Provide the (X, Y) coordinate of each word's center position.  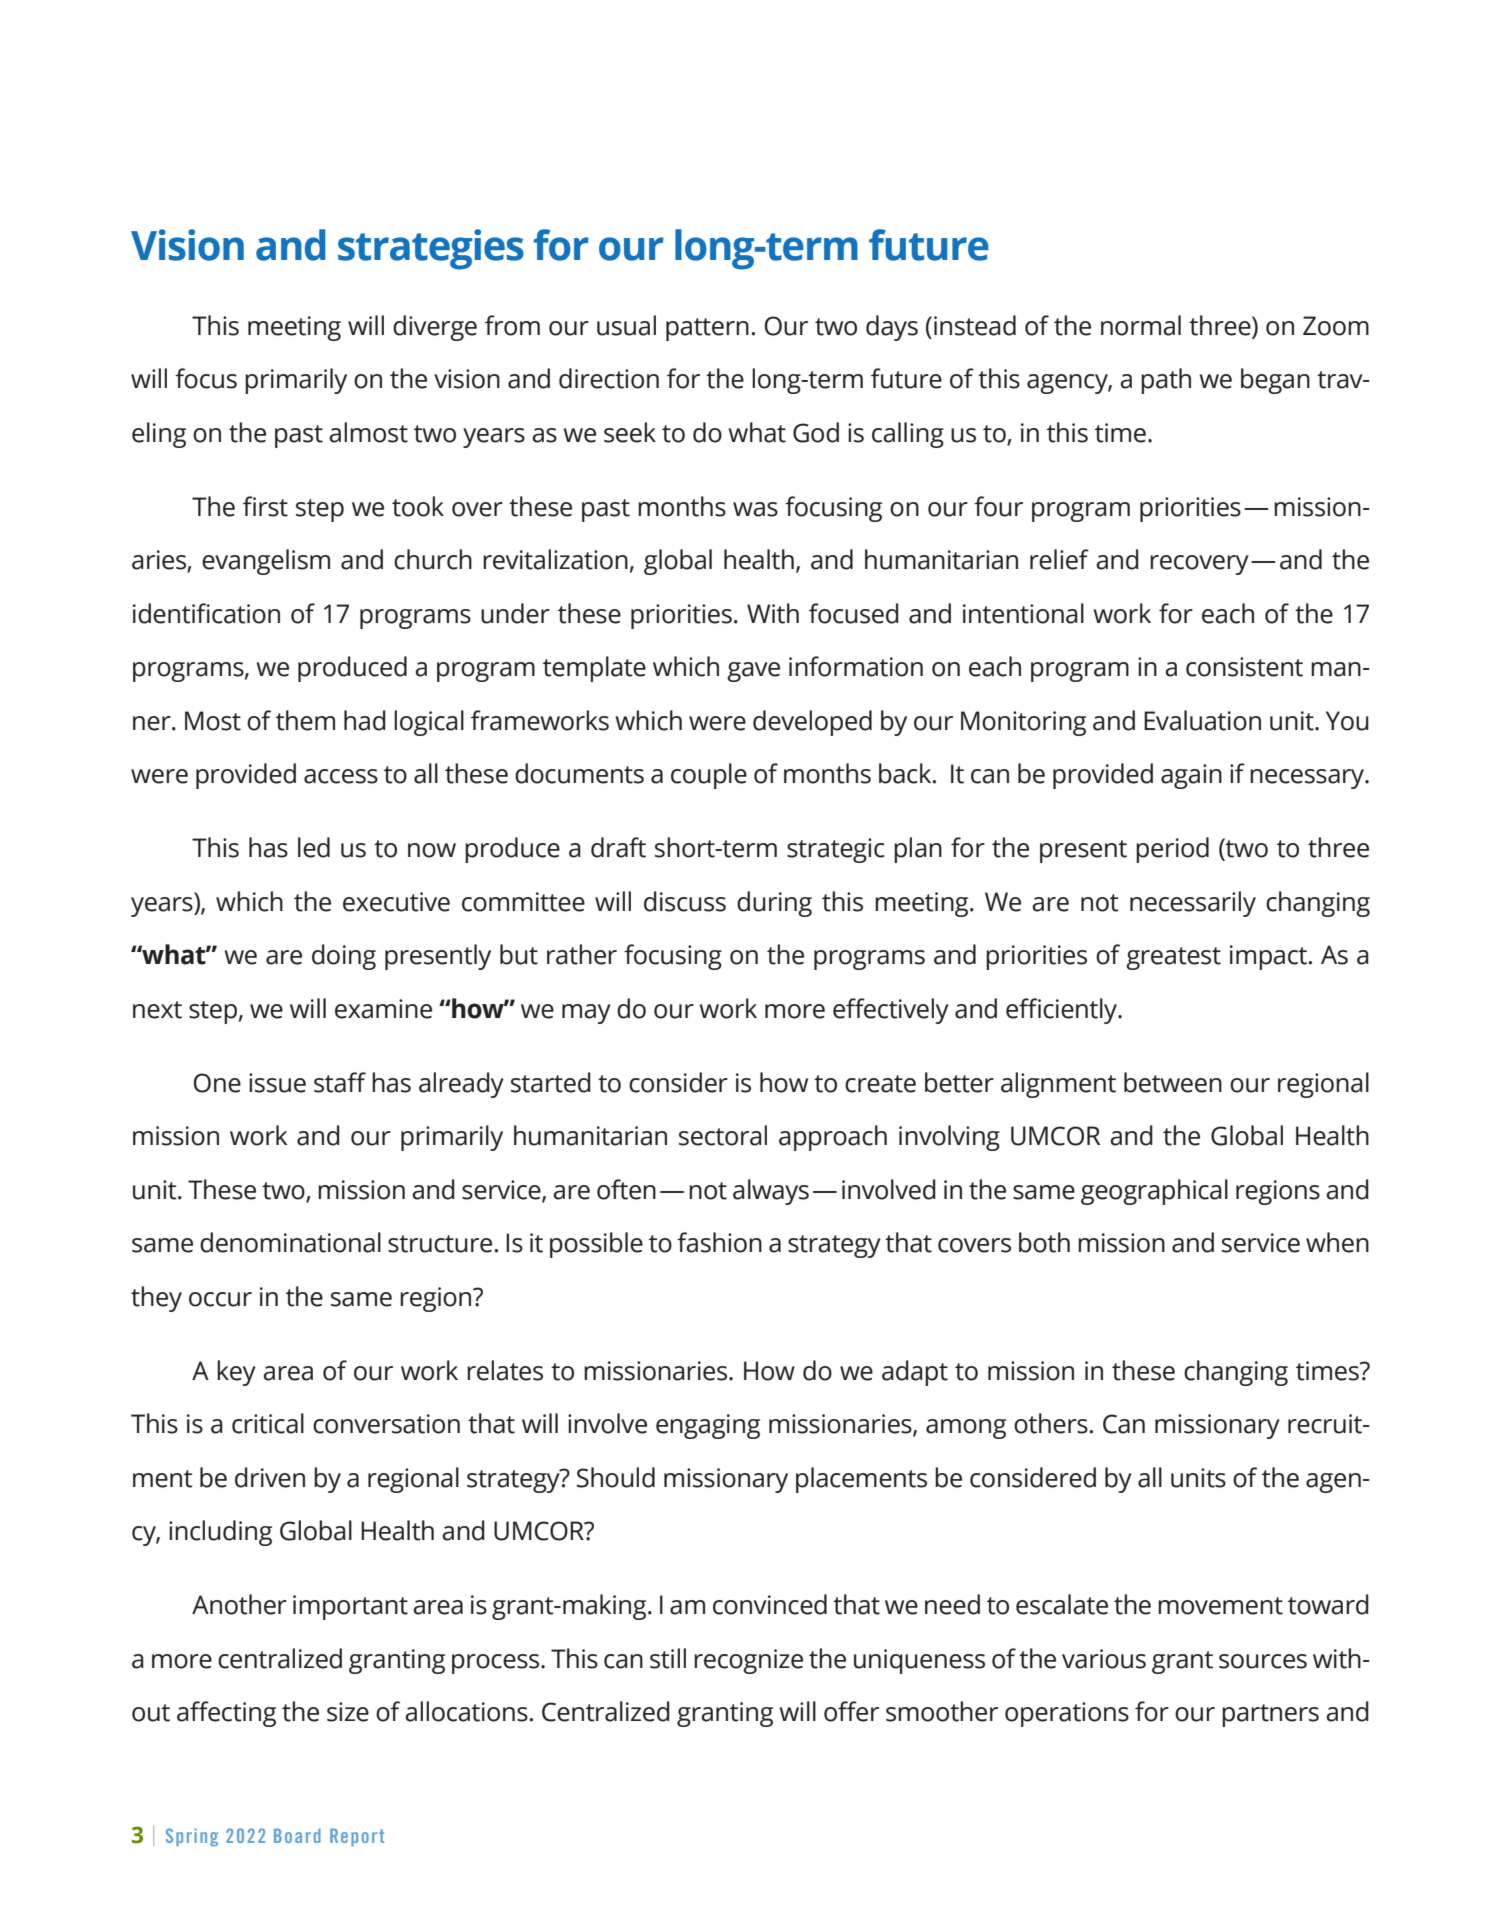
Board (297, 1835)
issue (277, 1083)
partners (1270, 1715)
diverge (435, 328)
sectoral (723, 1135)
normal (1141, 325)
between (1173, 1082)
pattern (707, 329)
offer (851, 1711)
